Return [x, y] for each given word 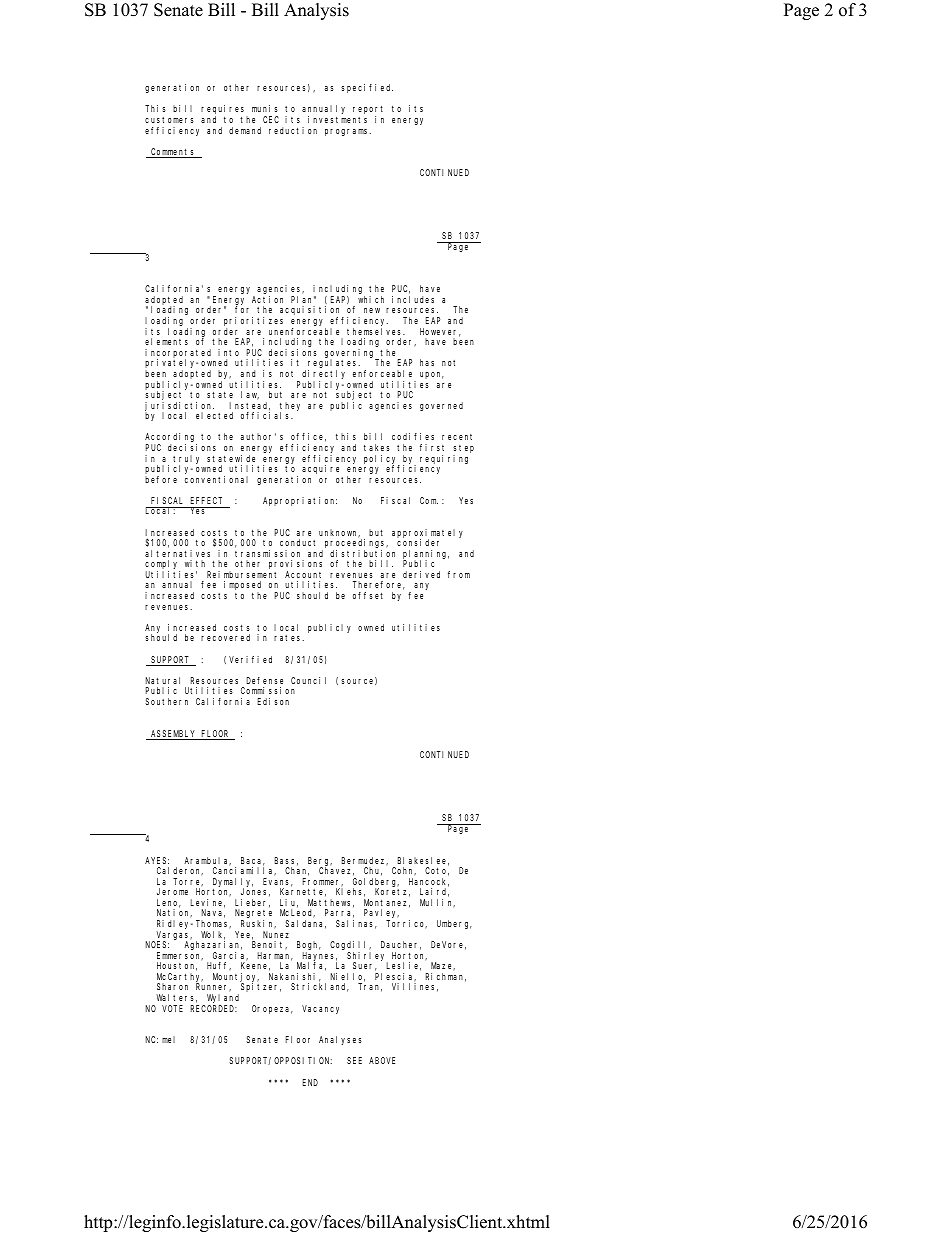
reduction [293, 130]
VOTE [172, 1008]
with [195, 563]
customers [169, 120]
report [368, 111]
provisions [295, 566]
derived [421, 574]
